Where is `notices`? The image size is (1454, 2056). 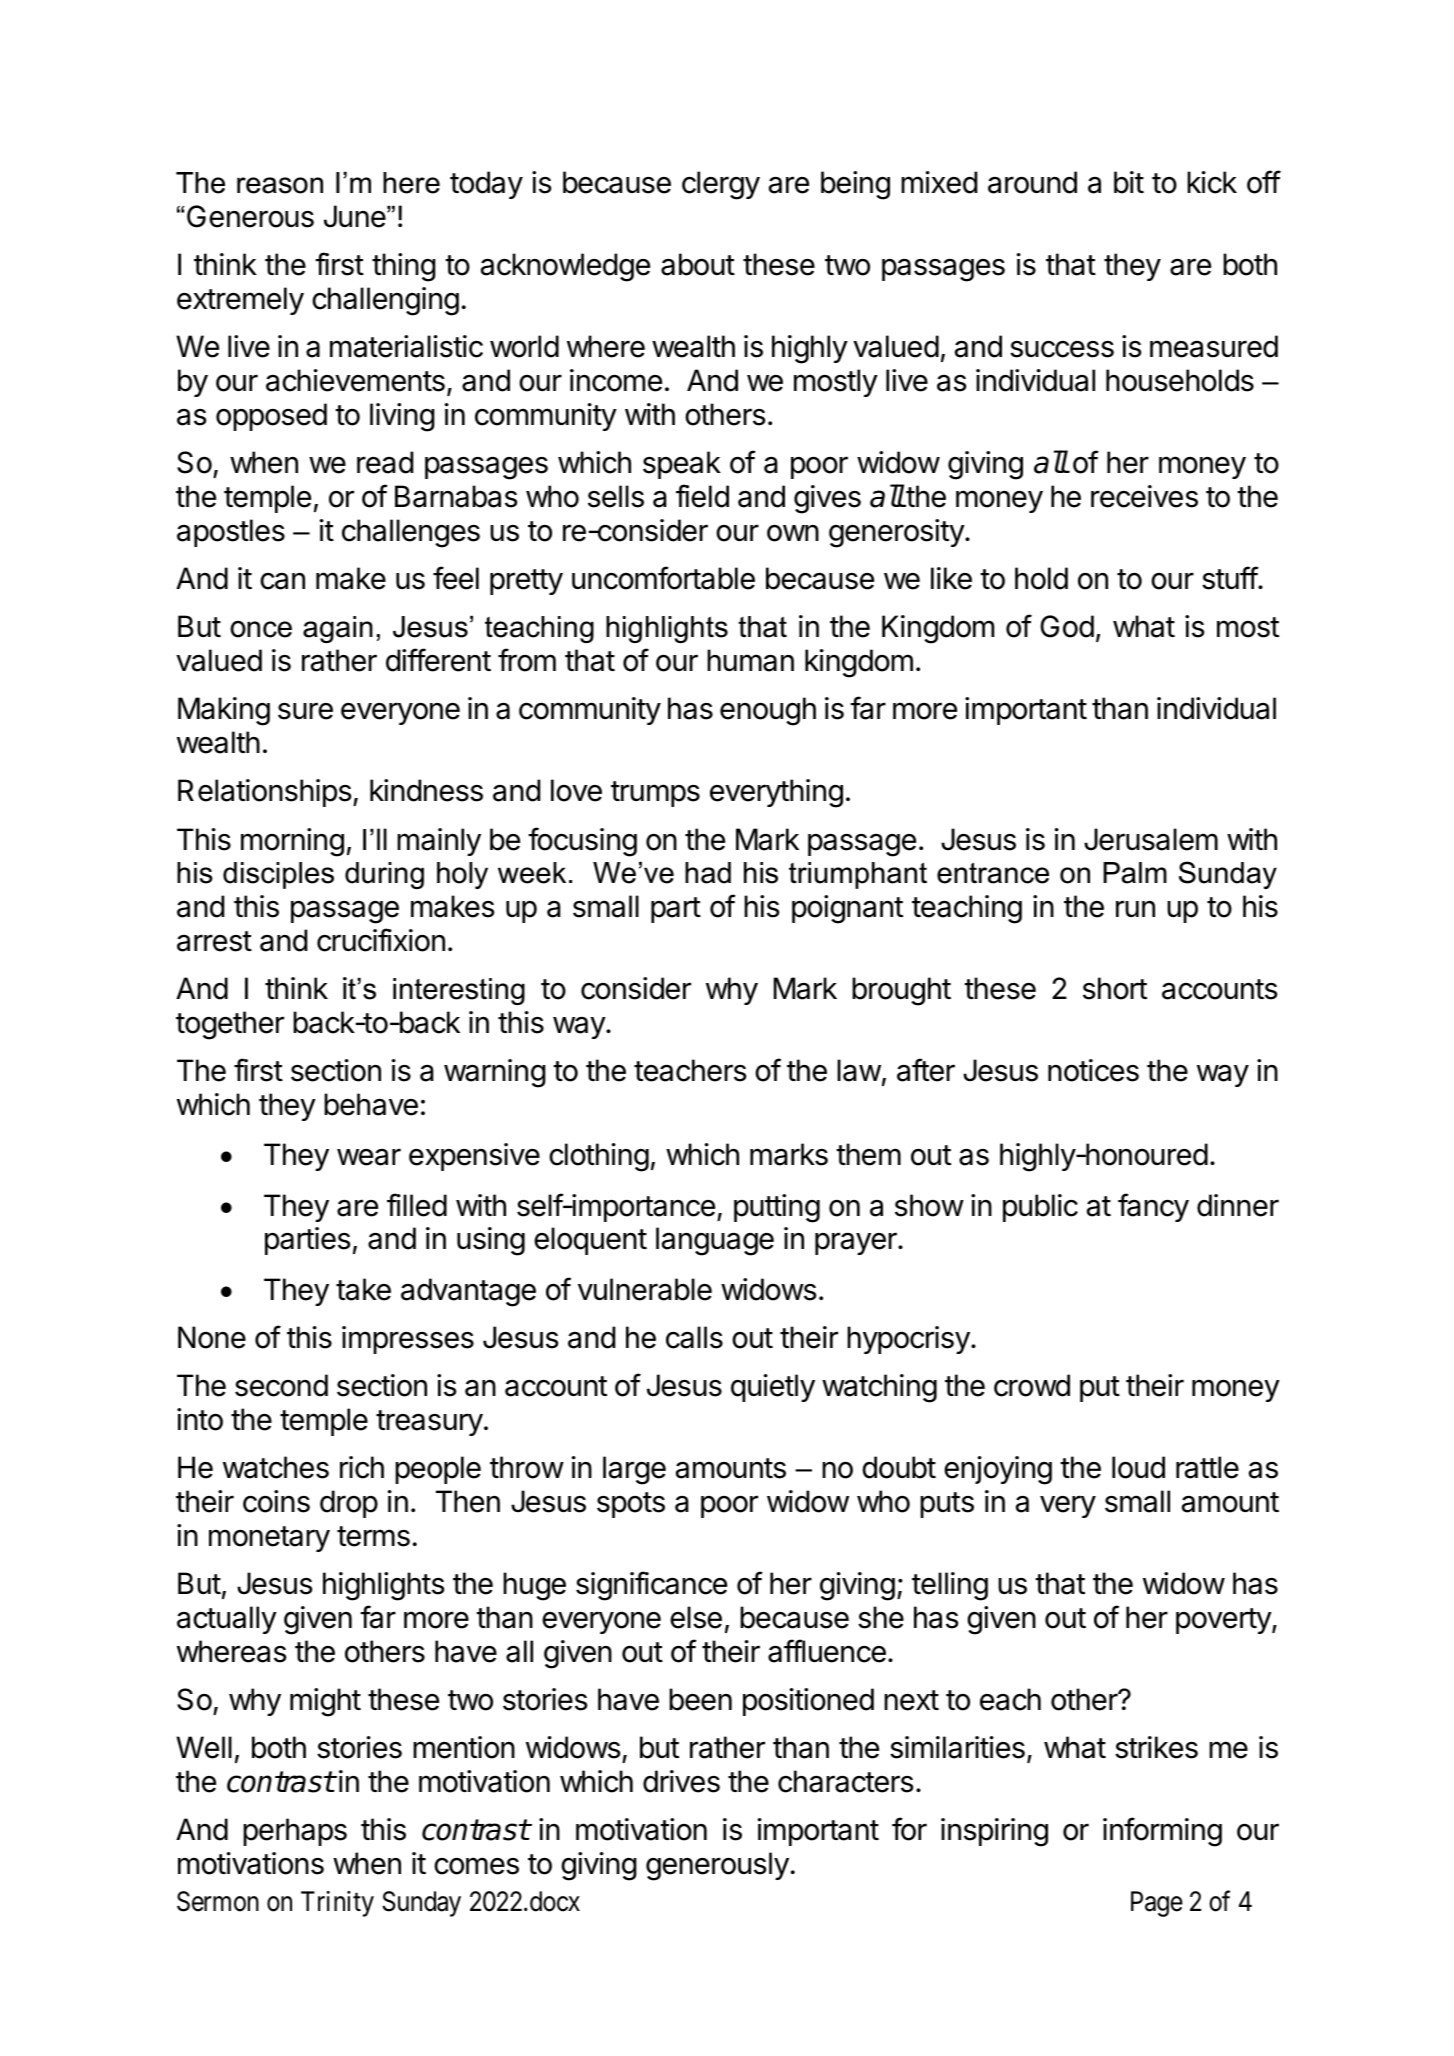 notices is located at coordinates (1093, 1070).
